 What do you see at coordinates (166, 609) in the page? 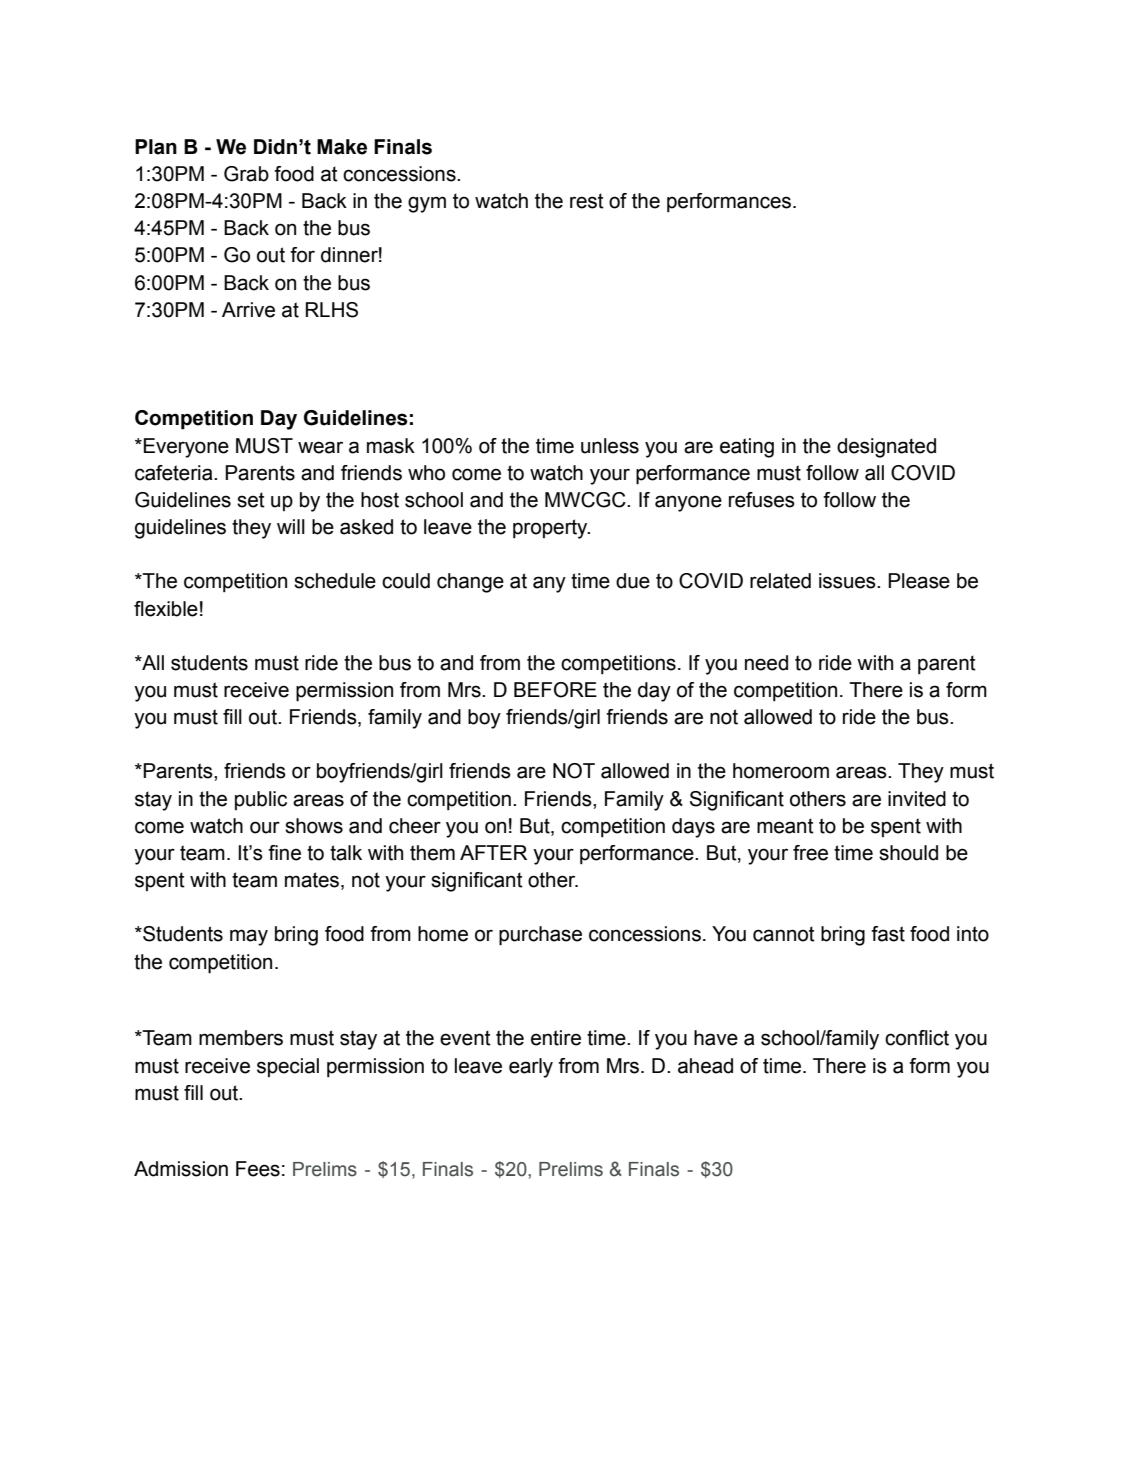
I see `flexible` at bounding box center [166, 609].
